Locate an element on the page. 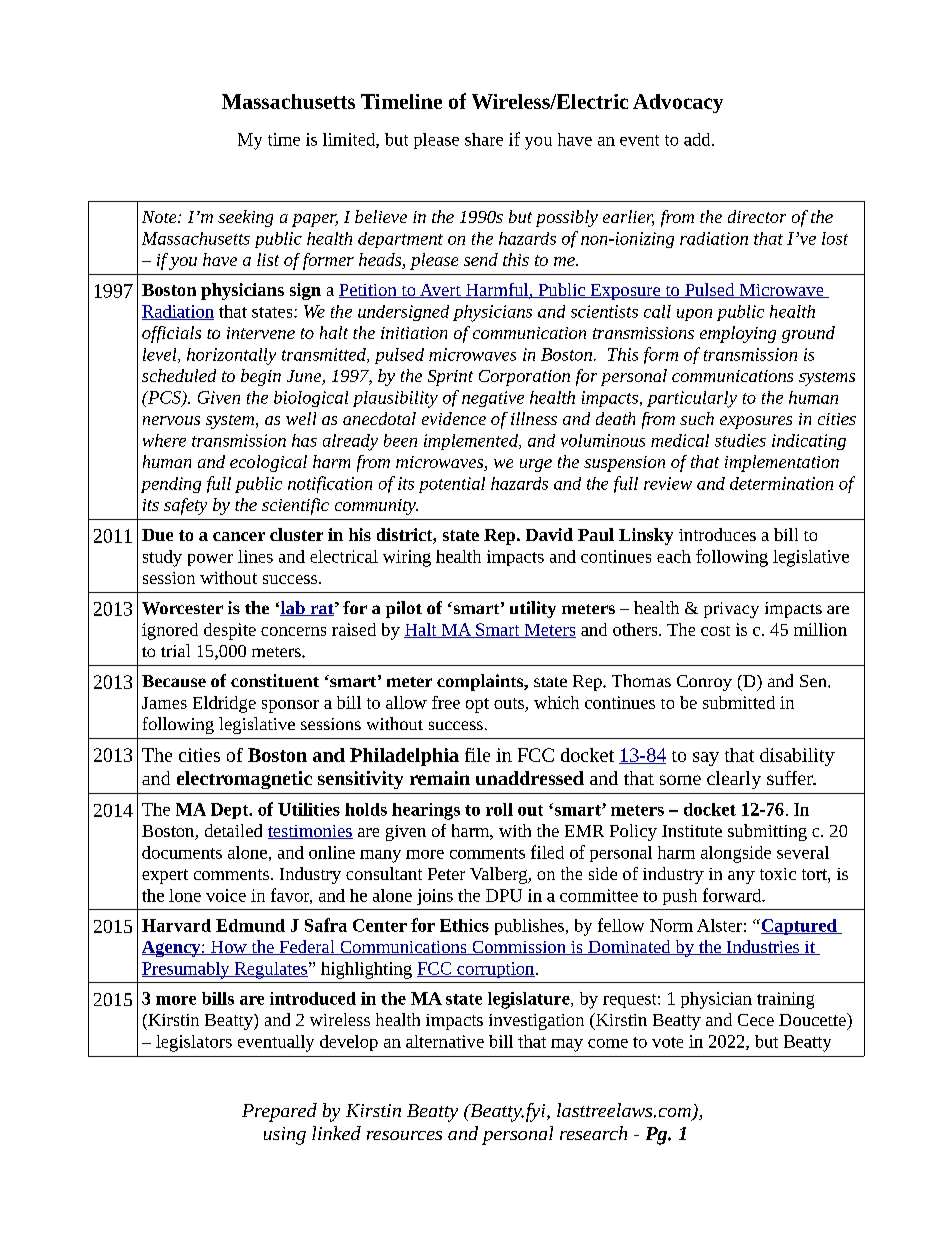 This page has height=1233, width=952. alternative is located at coordinates (445, 1041).
